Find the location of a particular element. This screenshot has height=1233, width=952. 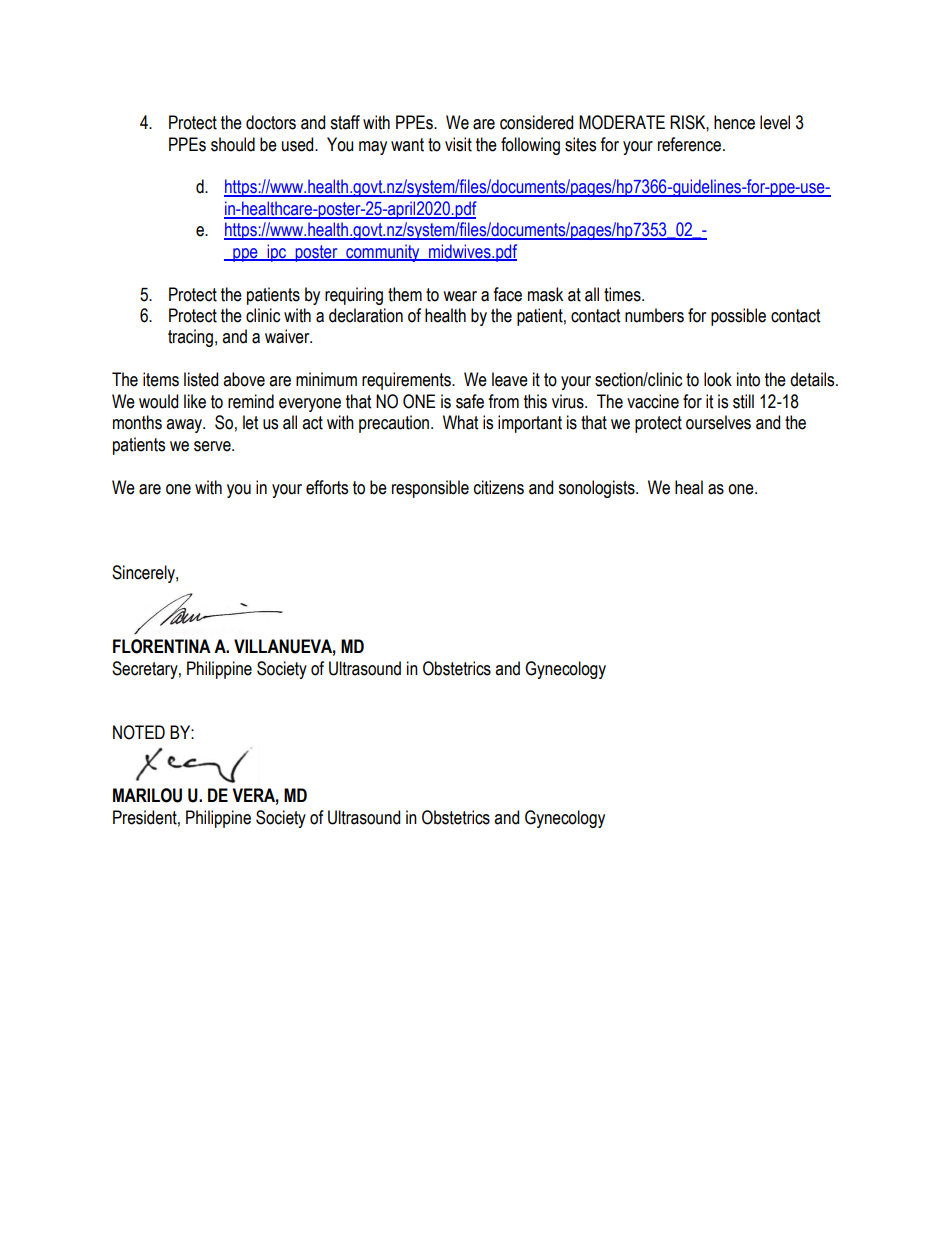

NOTED is located at coordinates (139, 732).
